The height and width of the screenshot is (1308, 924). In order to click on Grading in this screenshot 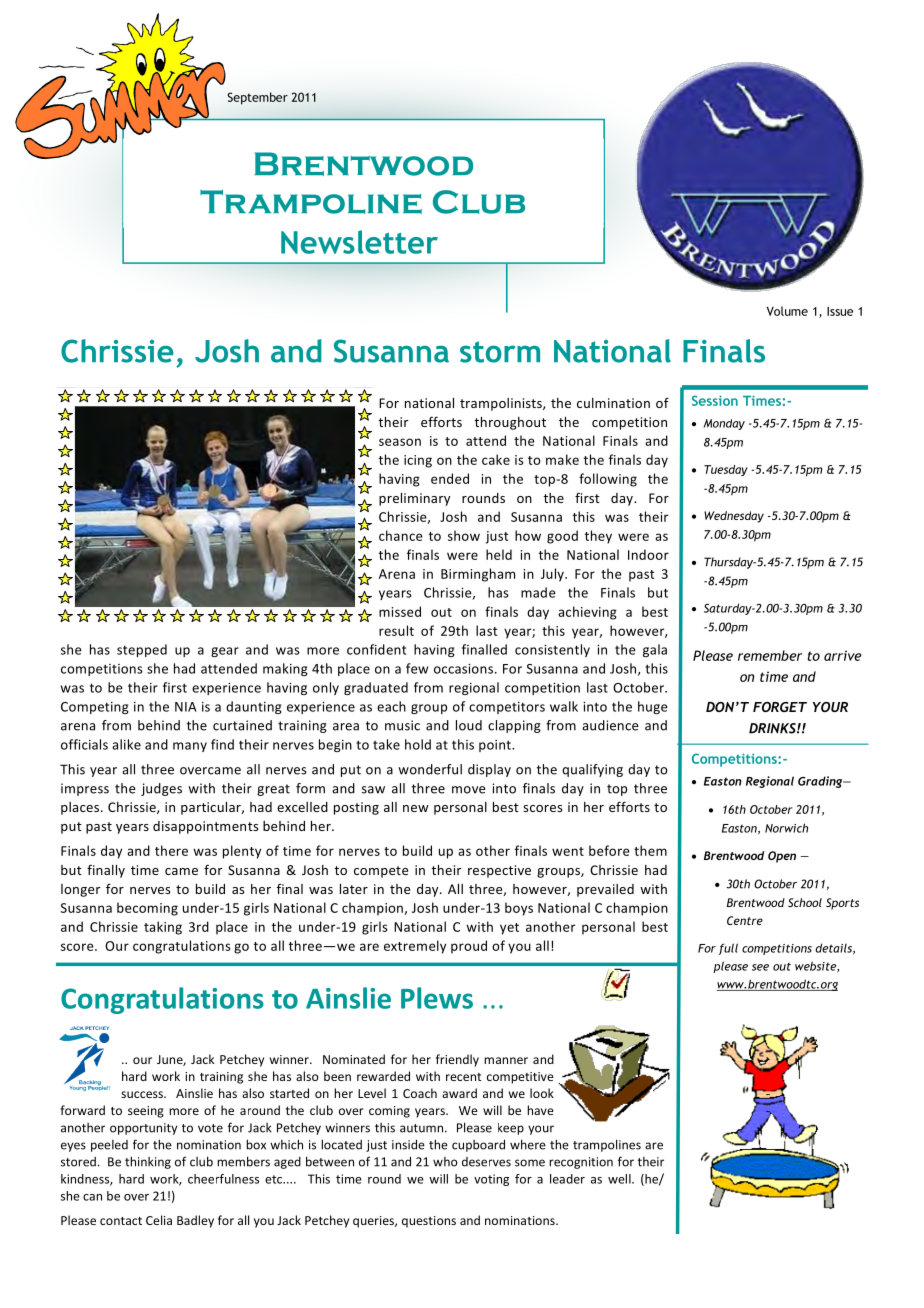, I will do `click(821, 782)`.
